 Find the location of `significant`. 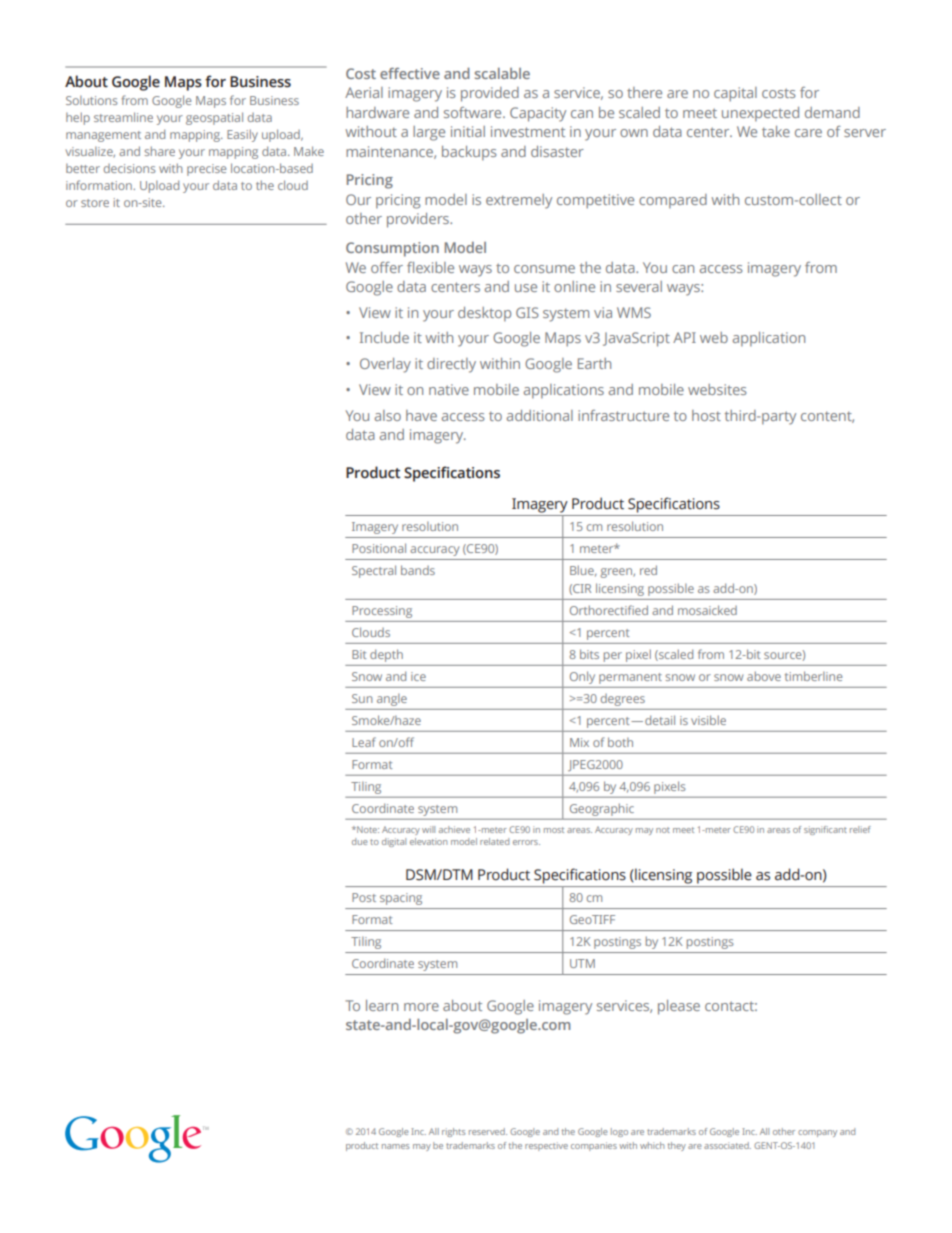

significant is located at coordinates (825, 830).
